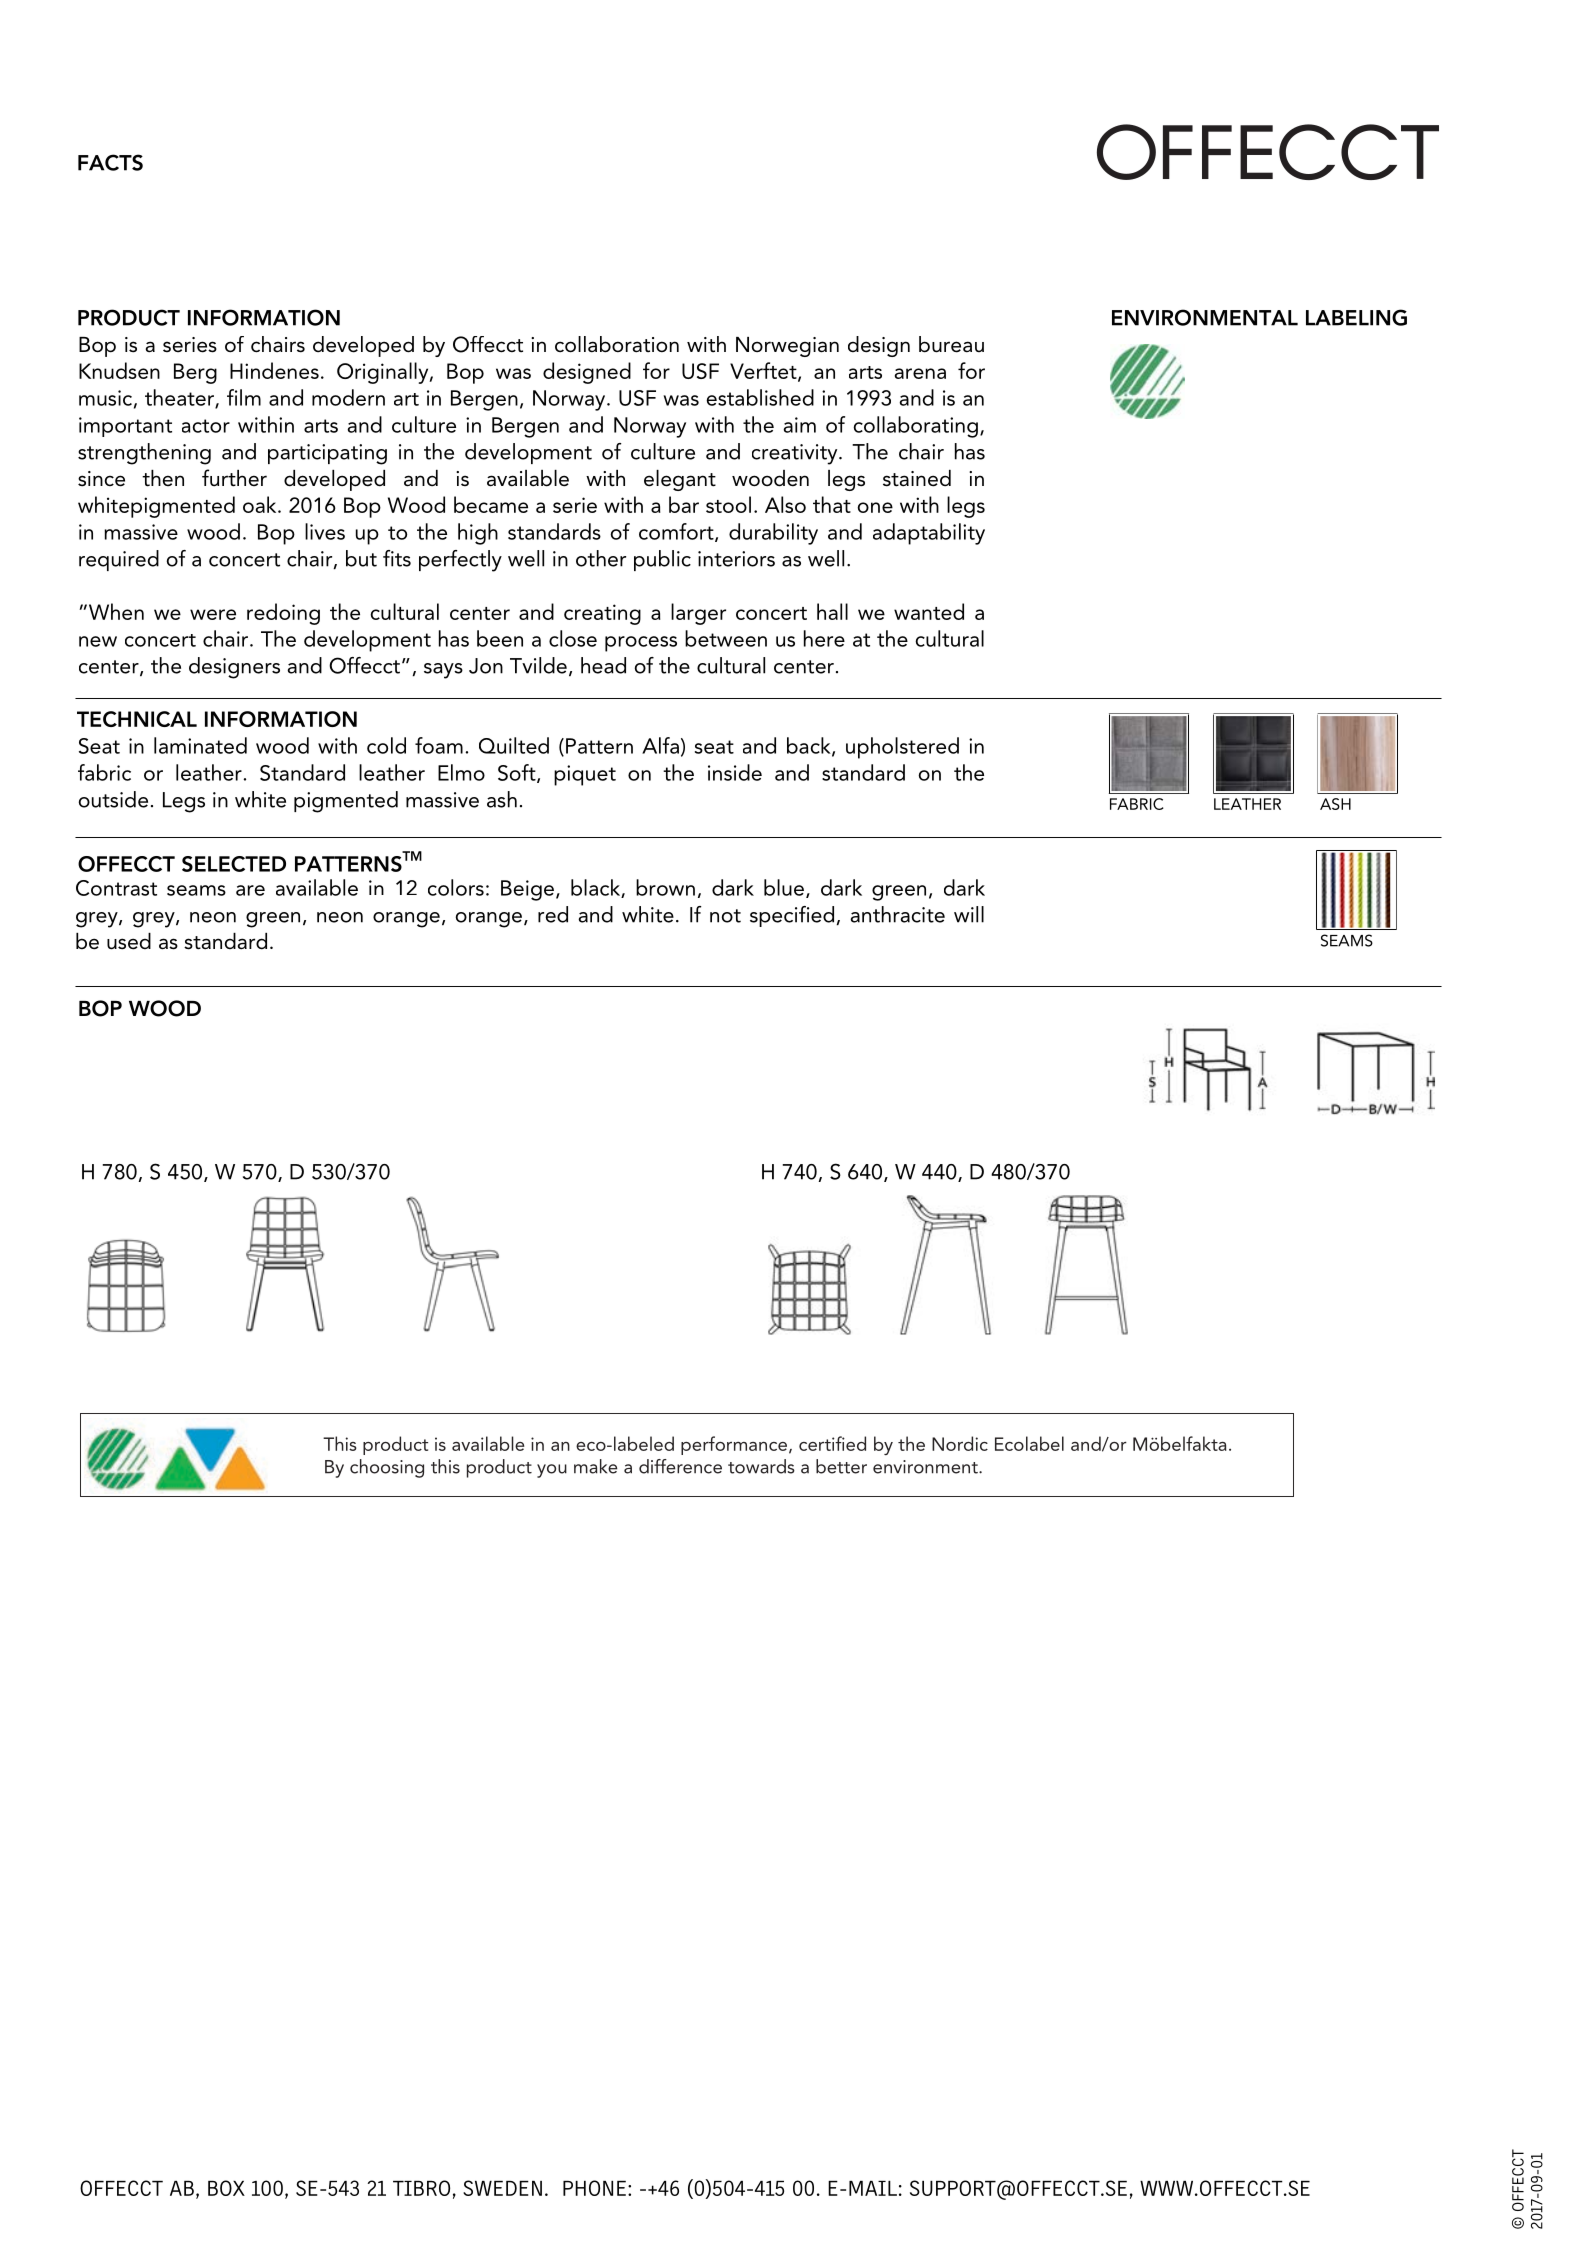  Describe the element at coordinates (594, 2188) in the document. I see `PHONE` at that location.
